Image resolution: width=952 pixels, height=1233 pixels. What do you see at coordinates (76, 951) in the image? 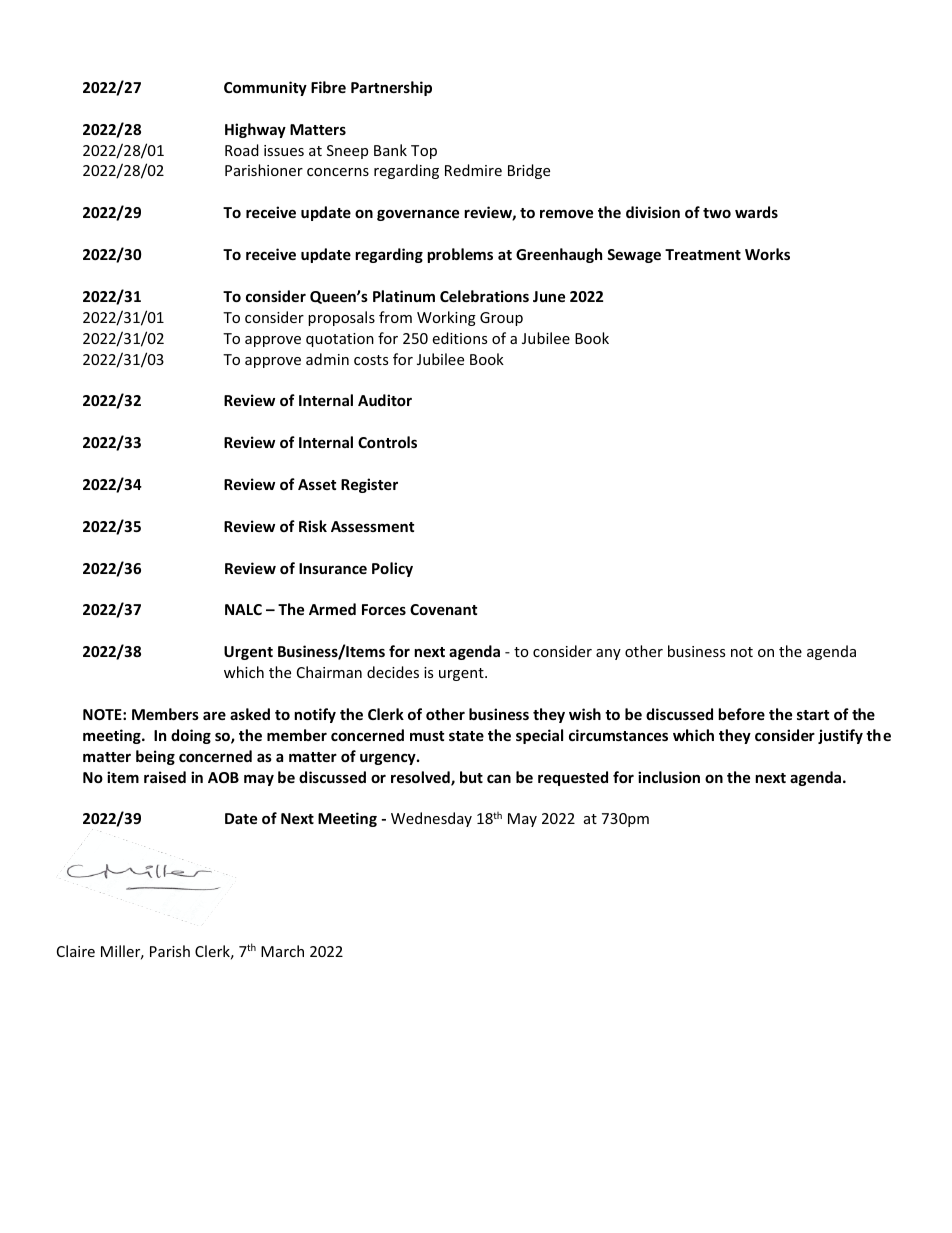
I see `Claire` at bounding box center [76, 951].
